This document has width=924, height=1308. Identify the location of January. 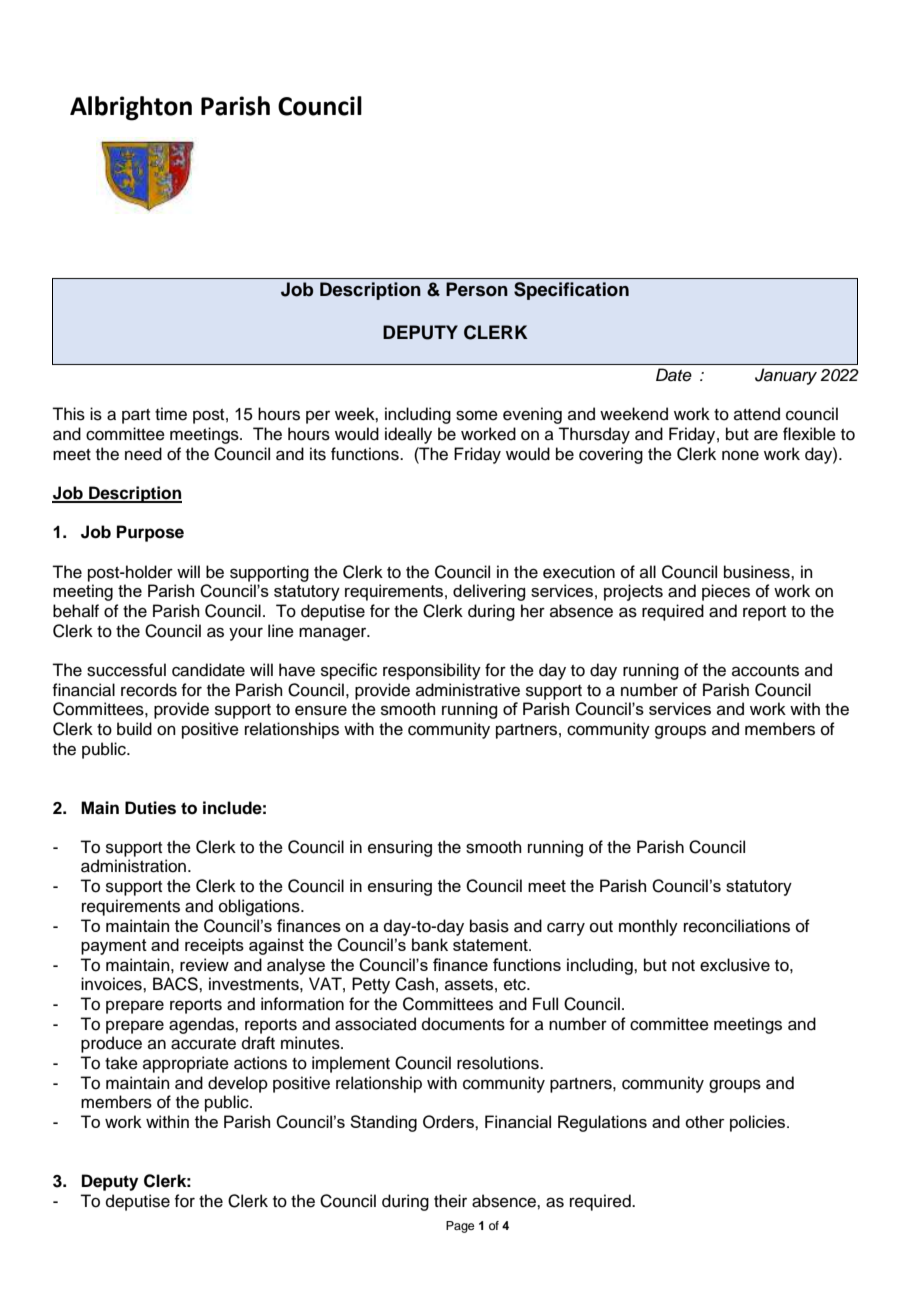
(786, 376).
